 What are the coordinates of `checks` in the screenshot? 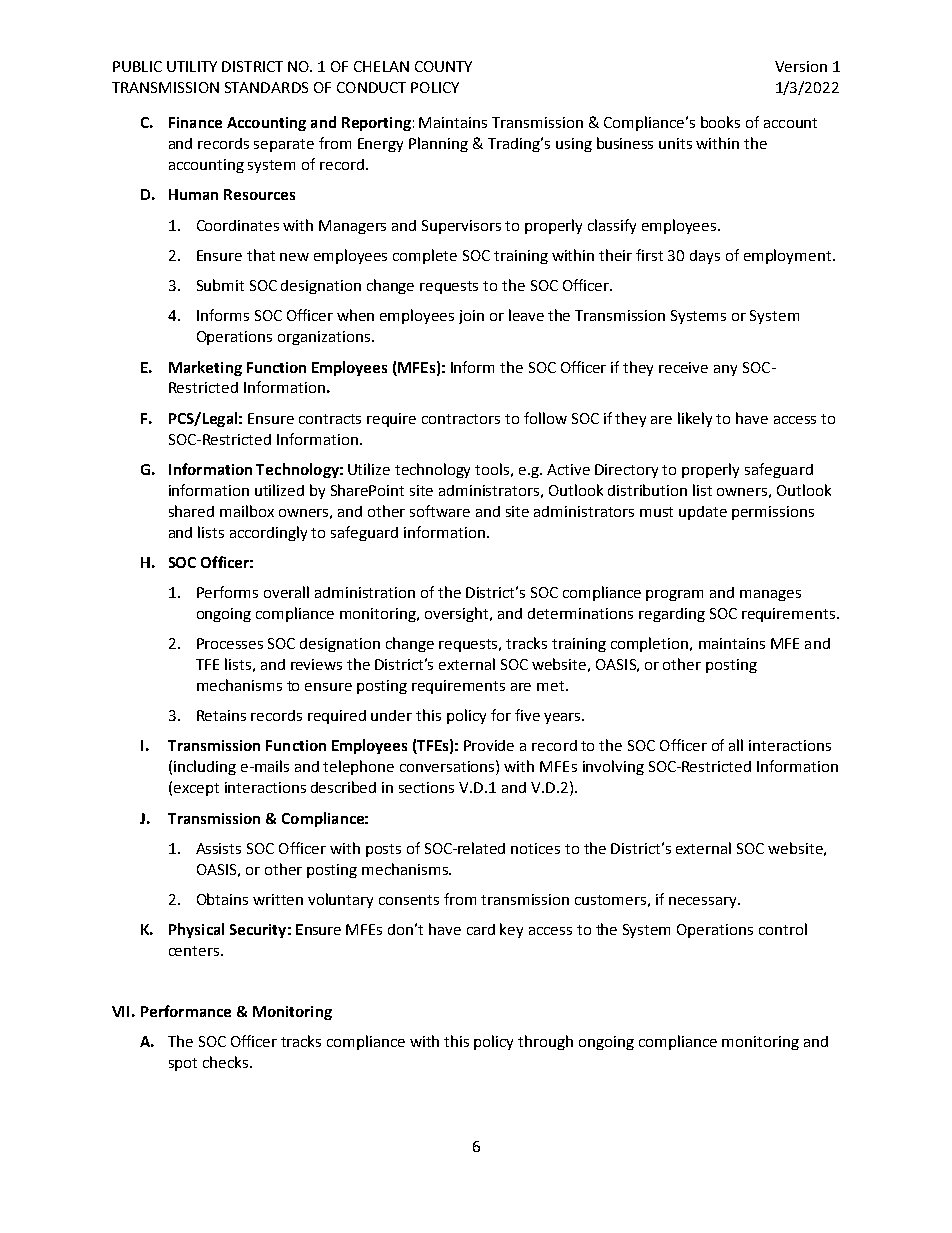 It's located at (227, 1062).
